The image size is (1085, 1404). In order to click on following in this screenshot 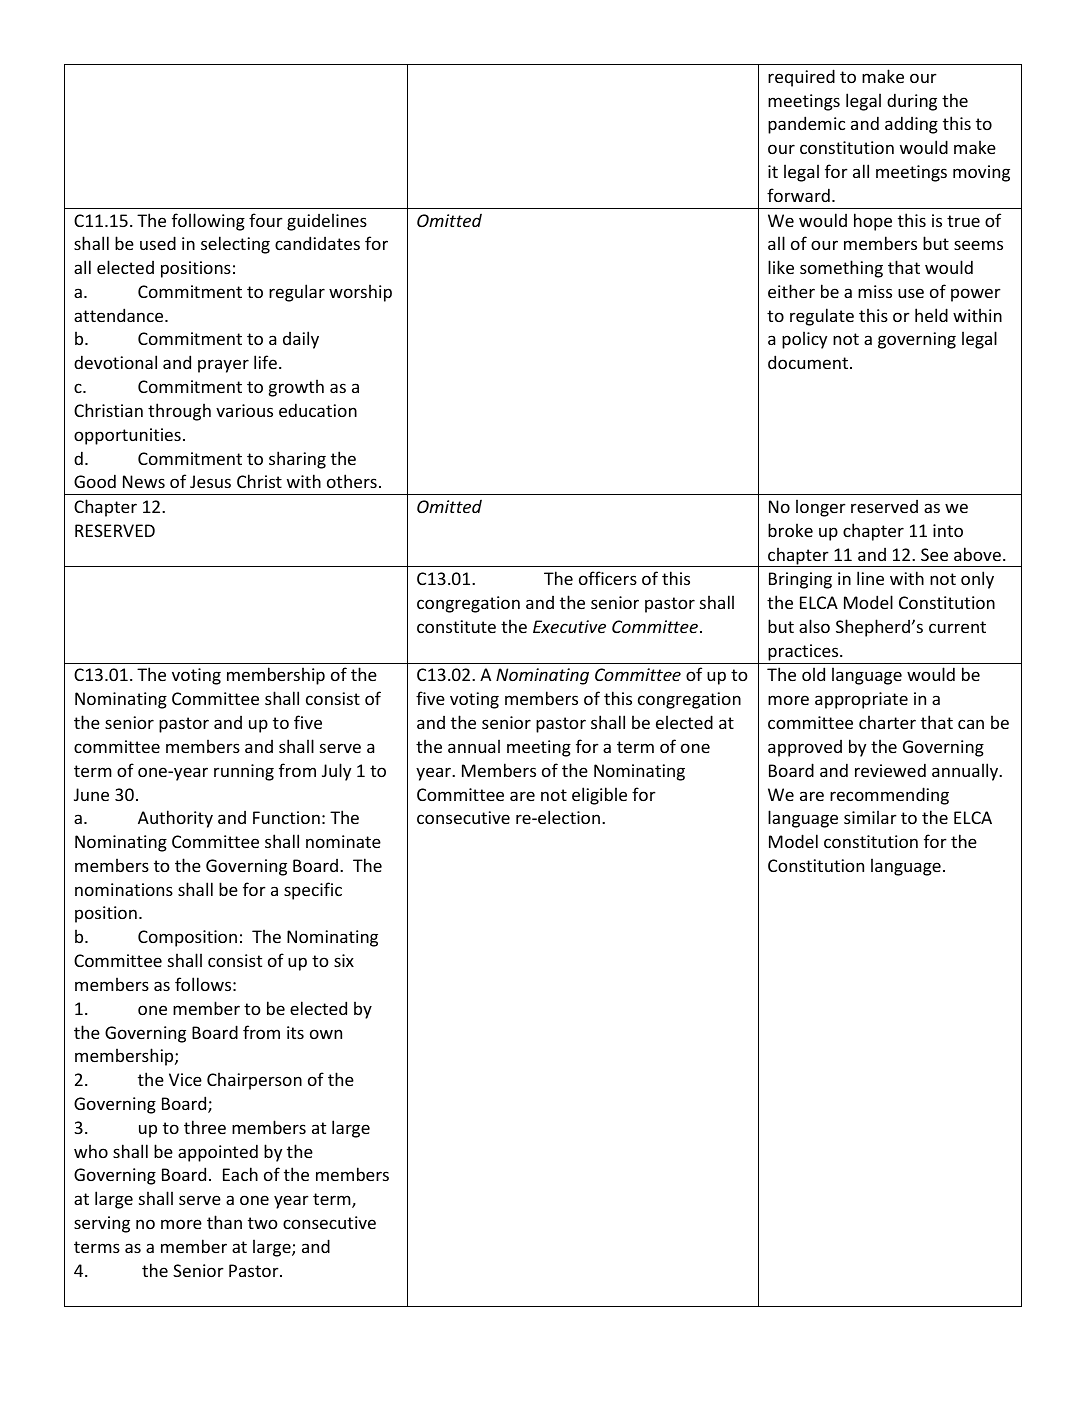, I will do `click(208, 222)`.
